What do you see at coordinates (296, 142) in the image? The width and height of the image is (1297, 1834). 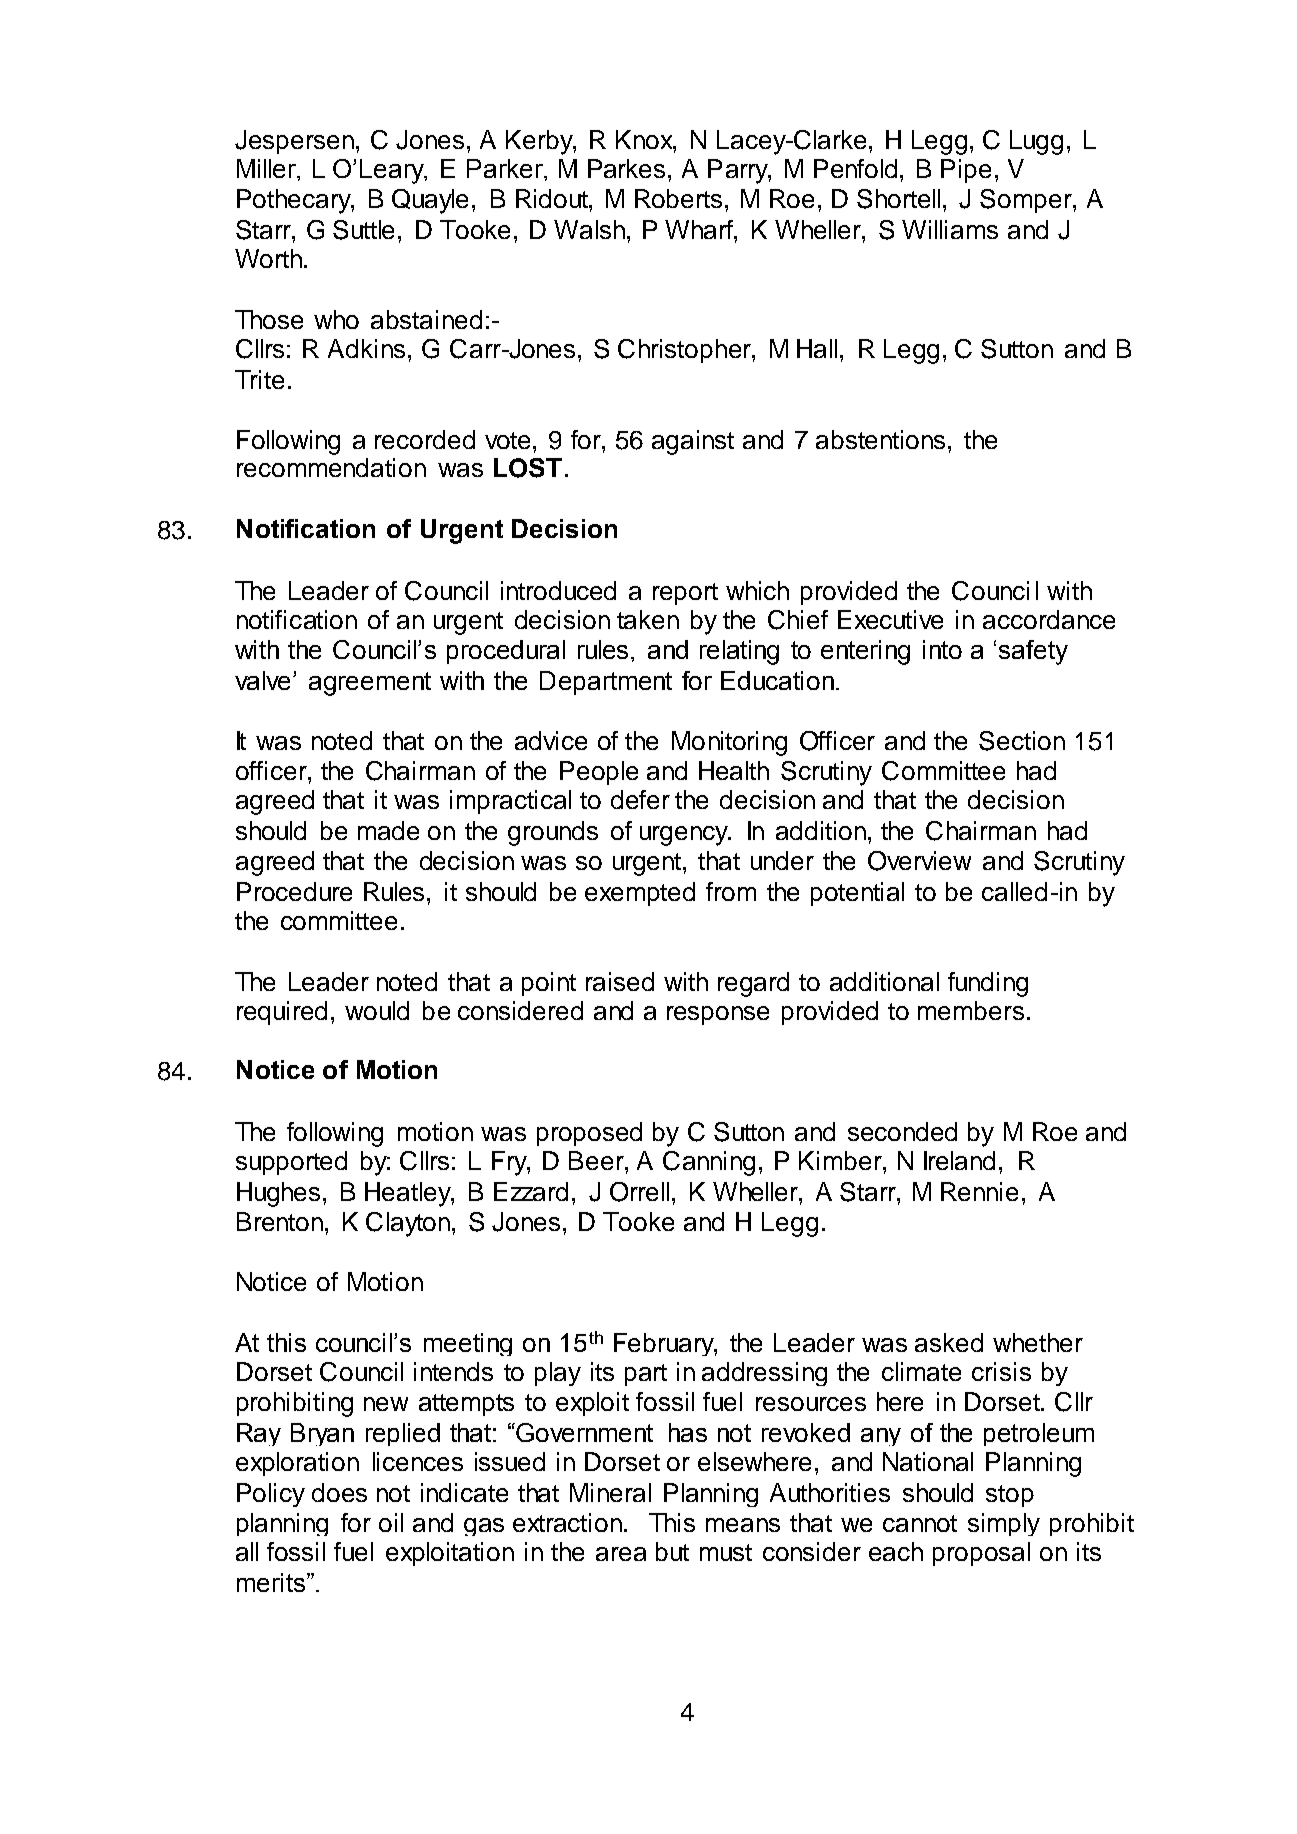 I see `Jespersen` at bounding box center [296, 142].
